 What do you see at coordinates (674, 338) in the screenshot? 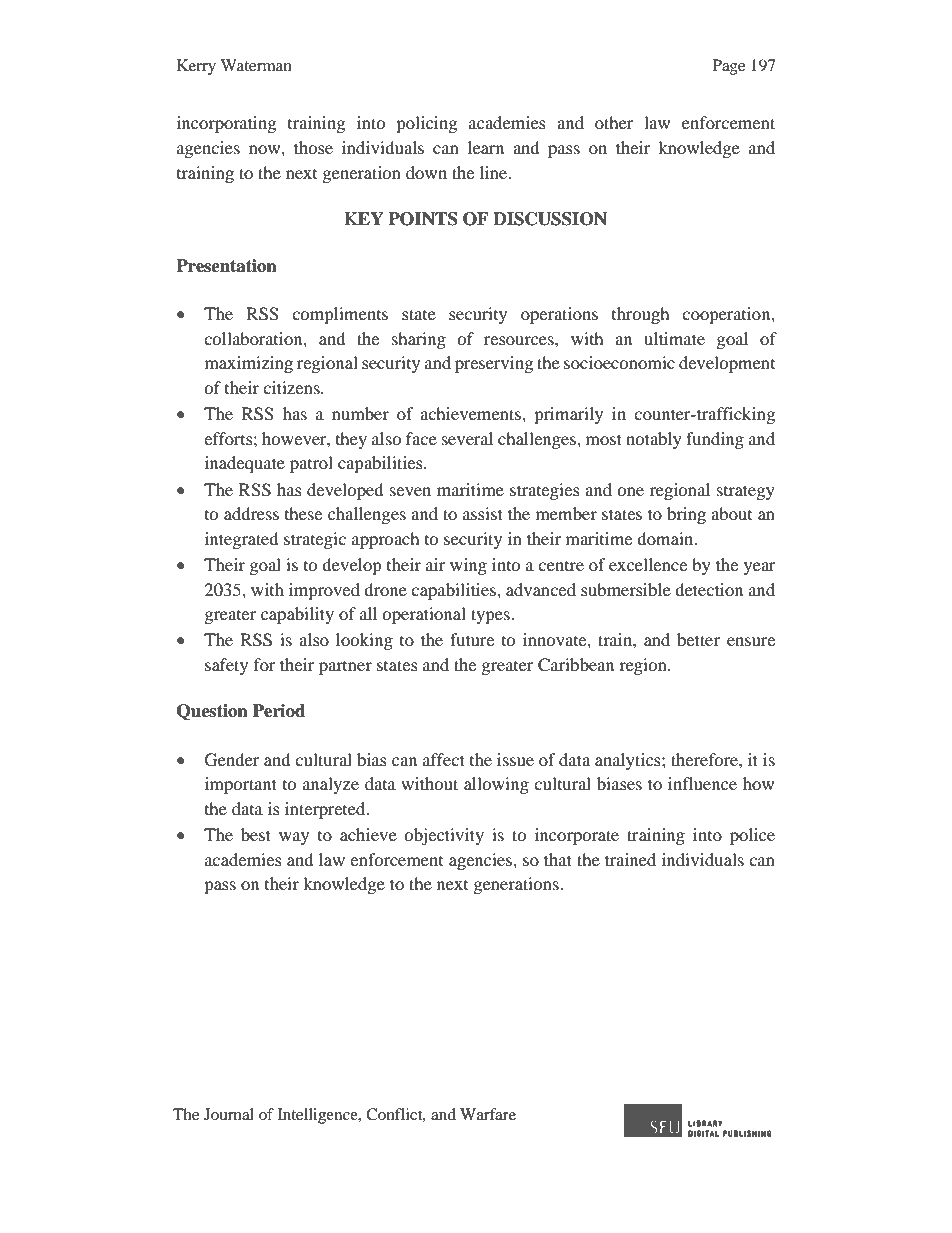
I see `ultimate` at bounding box center [674, 338].
